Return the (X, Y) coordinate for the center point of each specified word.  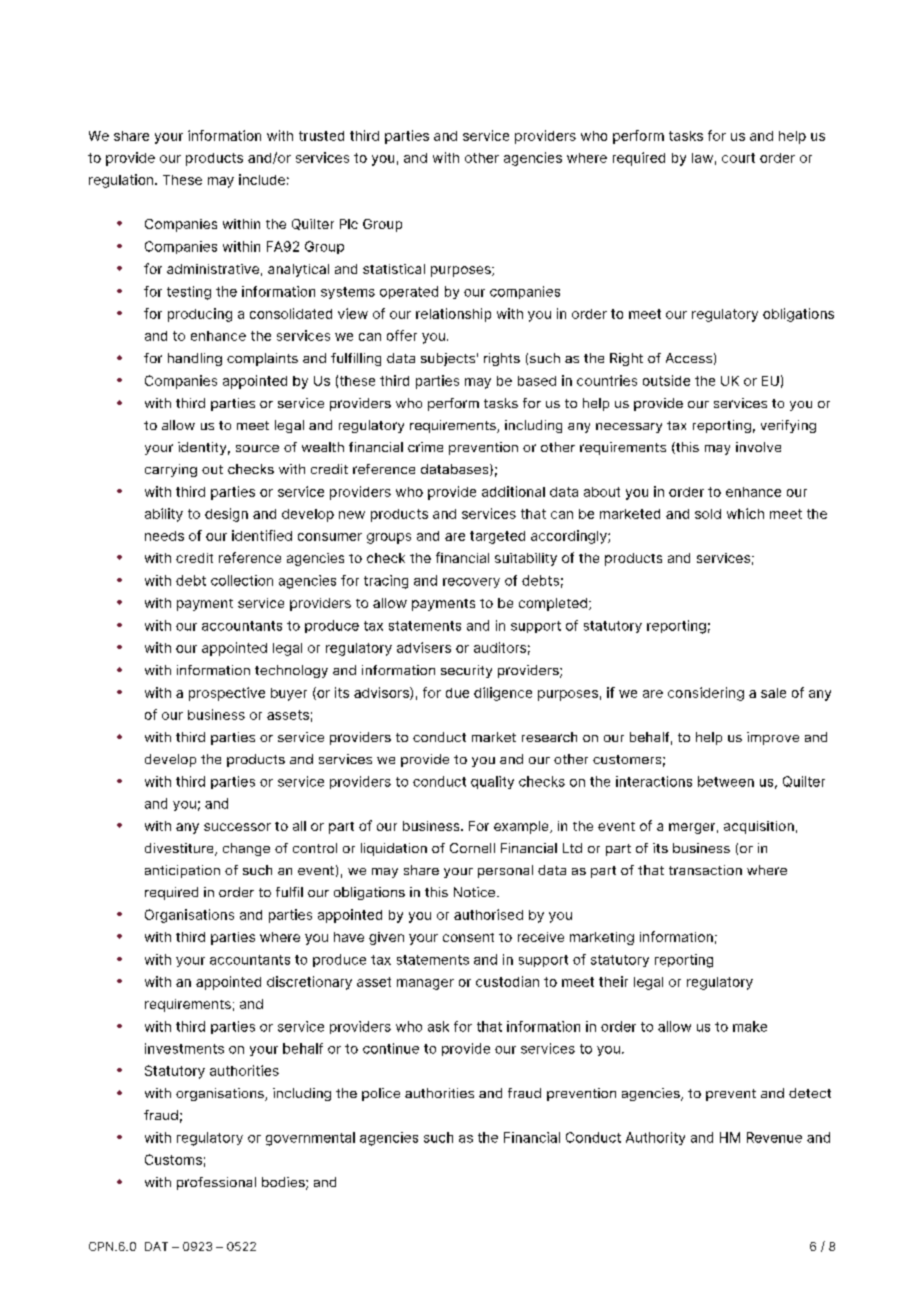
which (745, 513)
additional (513, 491)
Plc (349, 224)
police (381, 1094)
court (738, 158)
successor (237, 827)
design (226, 515)
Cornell (472, 848)
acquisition (759, 827)
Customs (173, 1159)
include (262, 179)
